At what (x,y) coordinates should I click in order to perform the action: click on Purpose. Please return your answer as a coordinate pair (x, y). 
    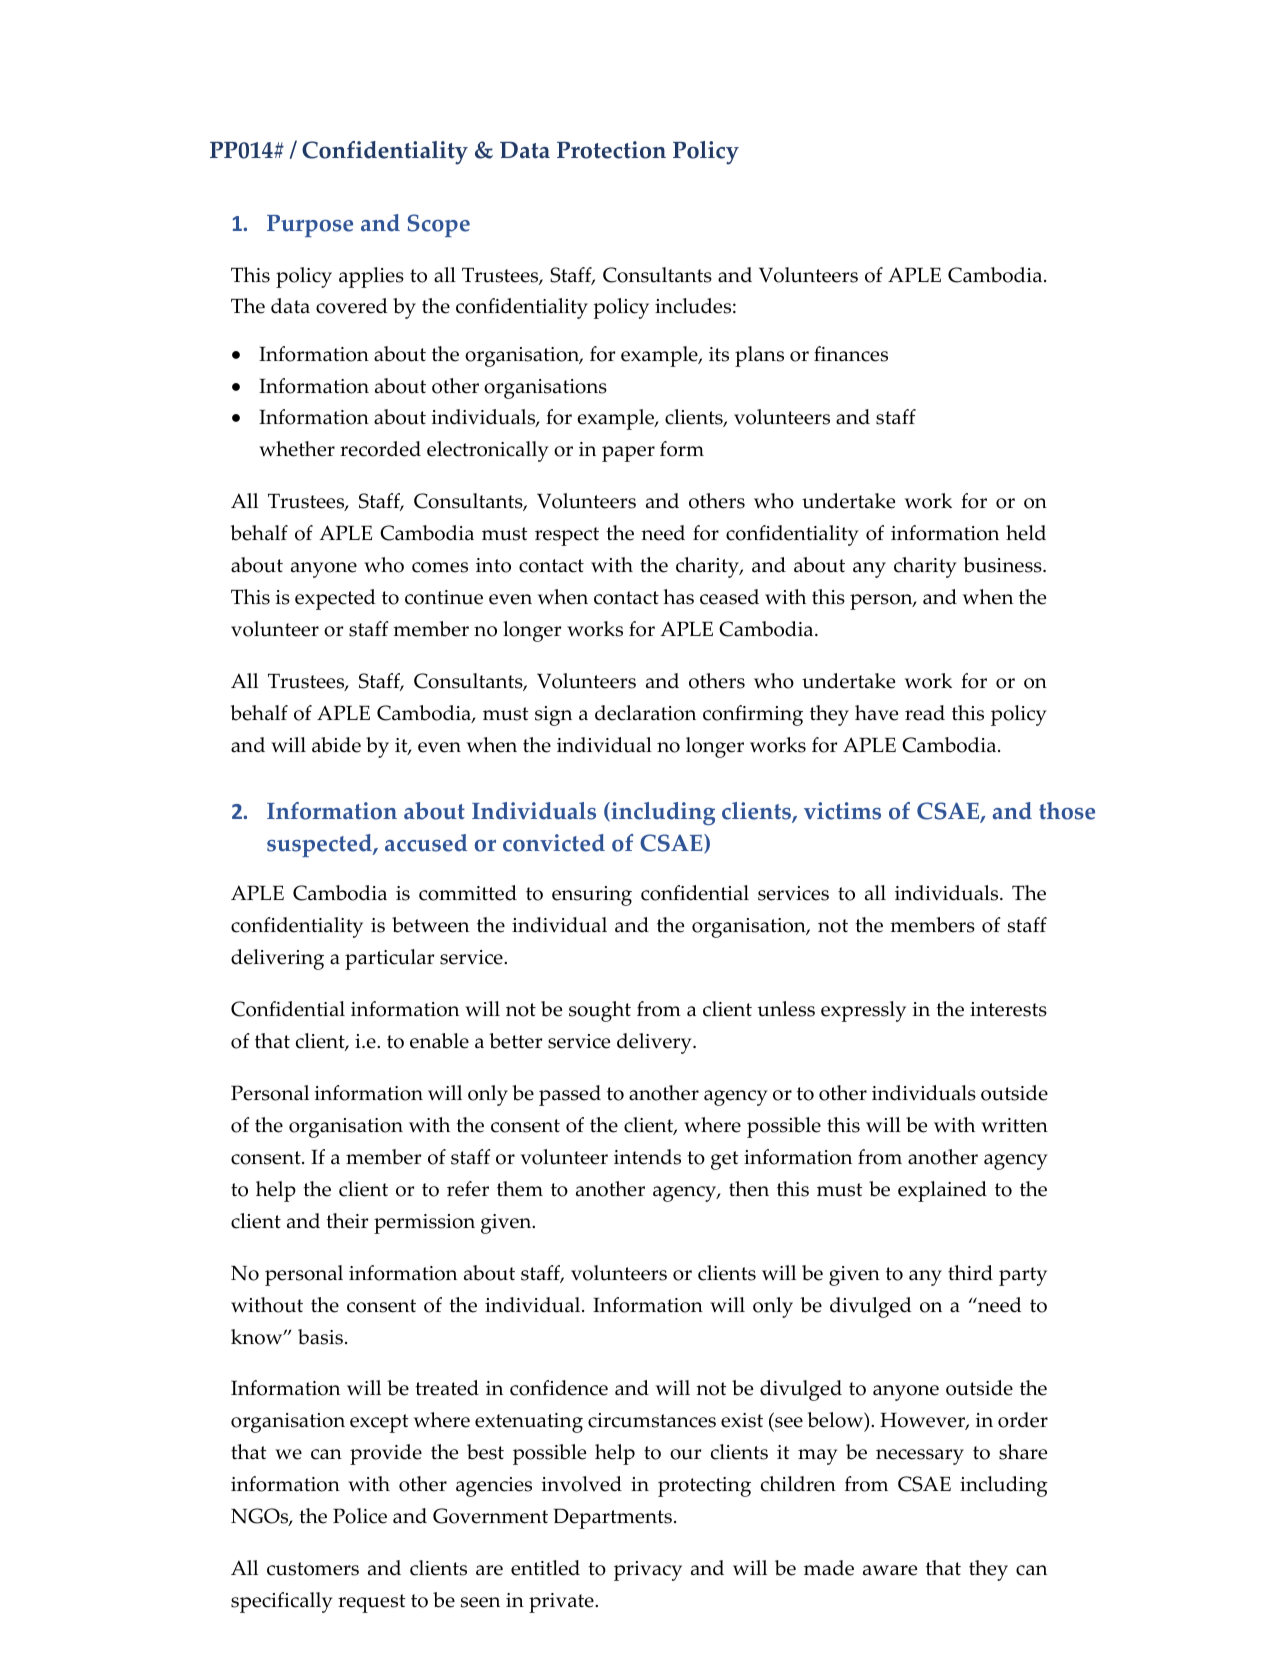
    Looking at the image, I should click on (310, 226).
